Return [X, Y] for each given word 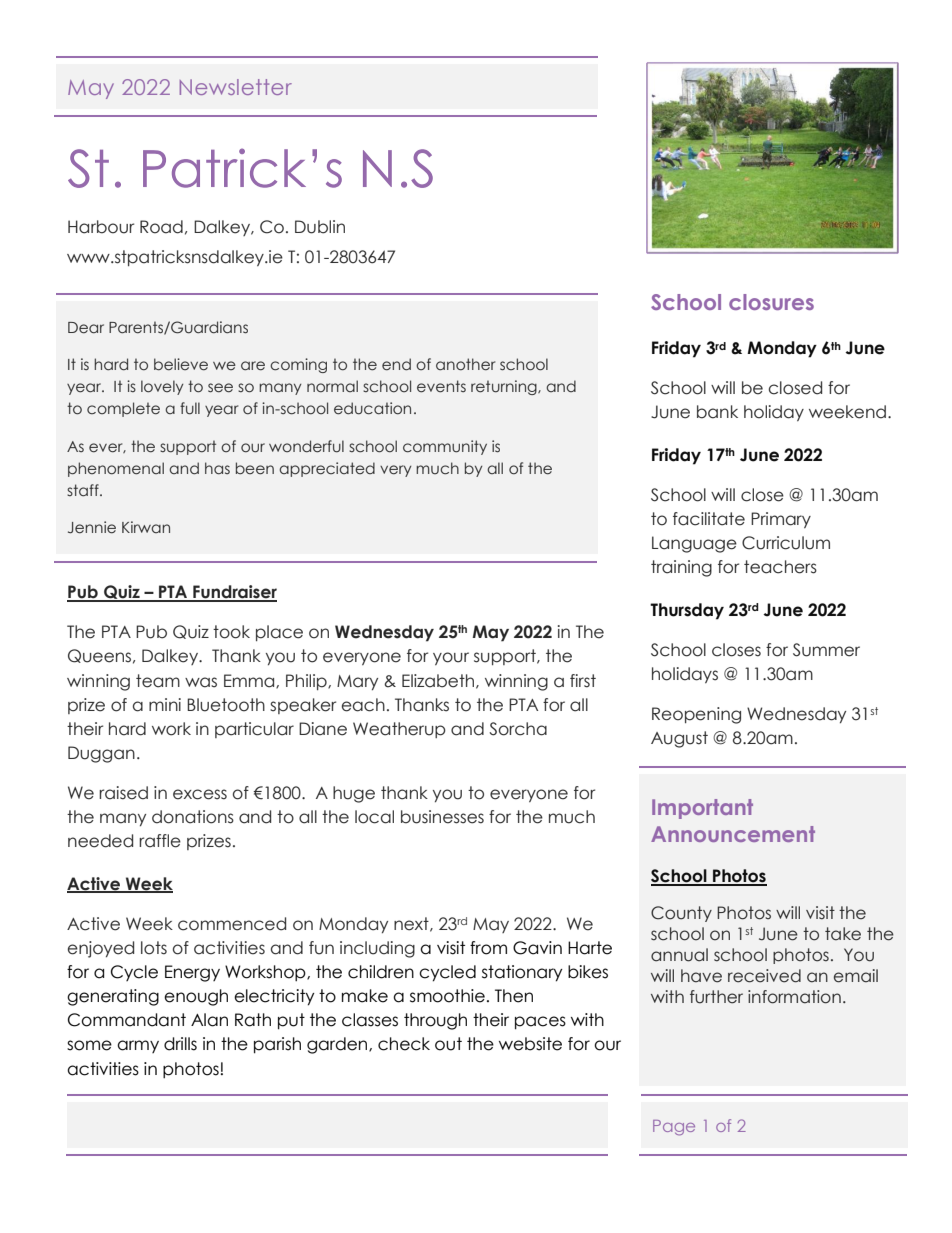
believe [181, 364]
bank [717, 412]
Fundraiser [234, 593]
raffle [160, 841]
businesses [442, 817]
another [465, 364]
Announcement [733, 834]
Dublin [320, 227]
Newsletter [236, 87]
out [448, 1044]
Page [674, 1128]
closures [771, 302]
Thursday [687, 611]
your [451, 658]
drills [180, 1044]
